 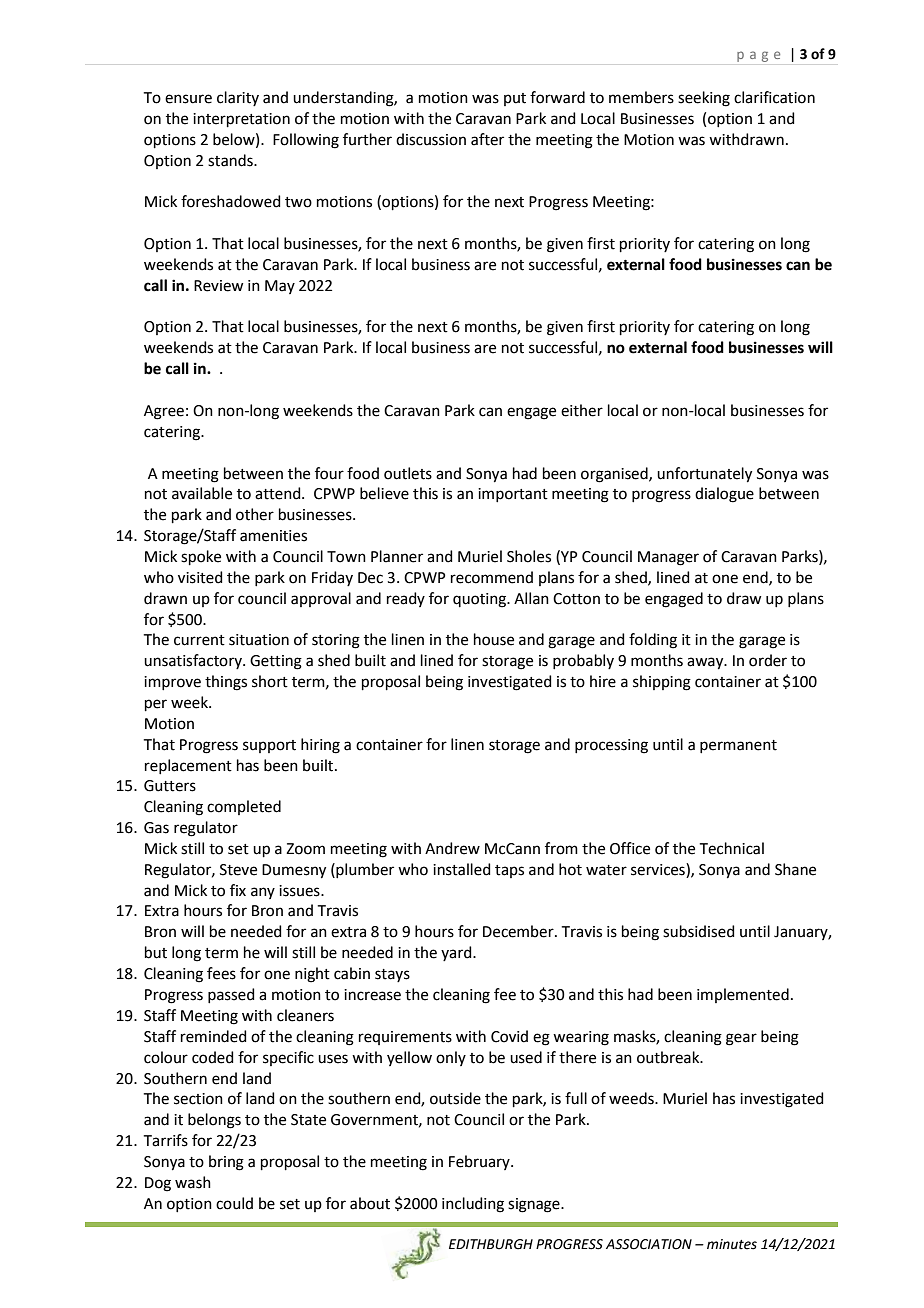 I want to click on including, so click(x=473, y=1205).
